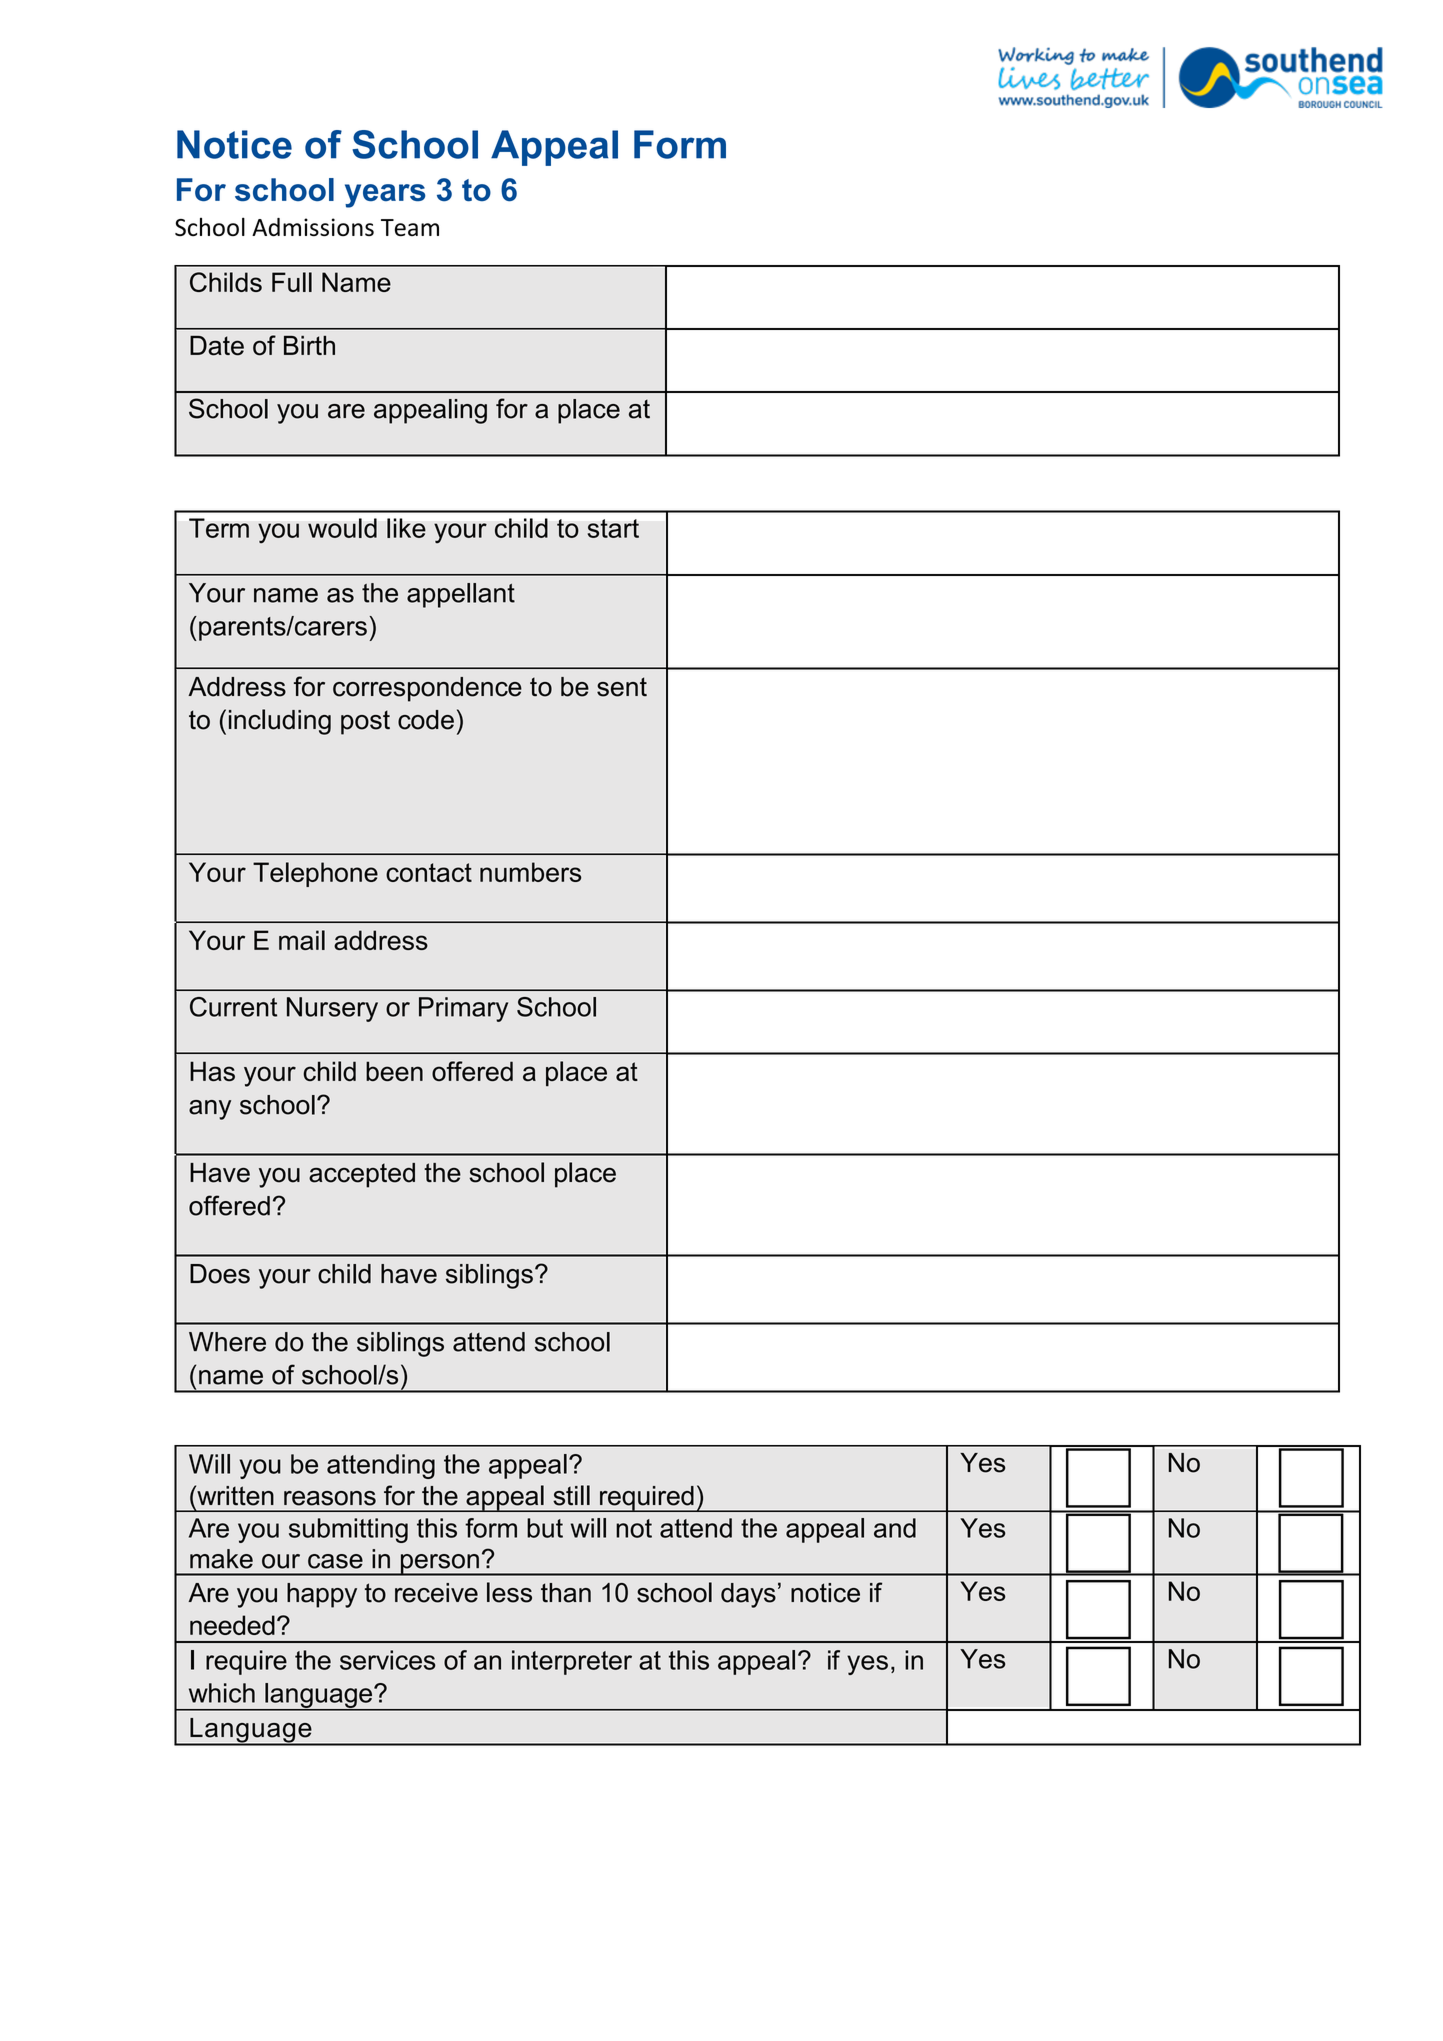  What do you see at coordinates (895, 1528) in the screenshot?
I see `and` at bounding box center [895, 1528].
